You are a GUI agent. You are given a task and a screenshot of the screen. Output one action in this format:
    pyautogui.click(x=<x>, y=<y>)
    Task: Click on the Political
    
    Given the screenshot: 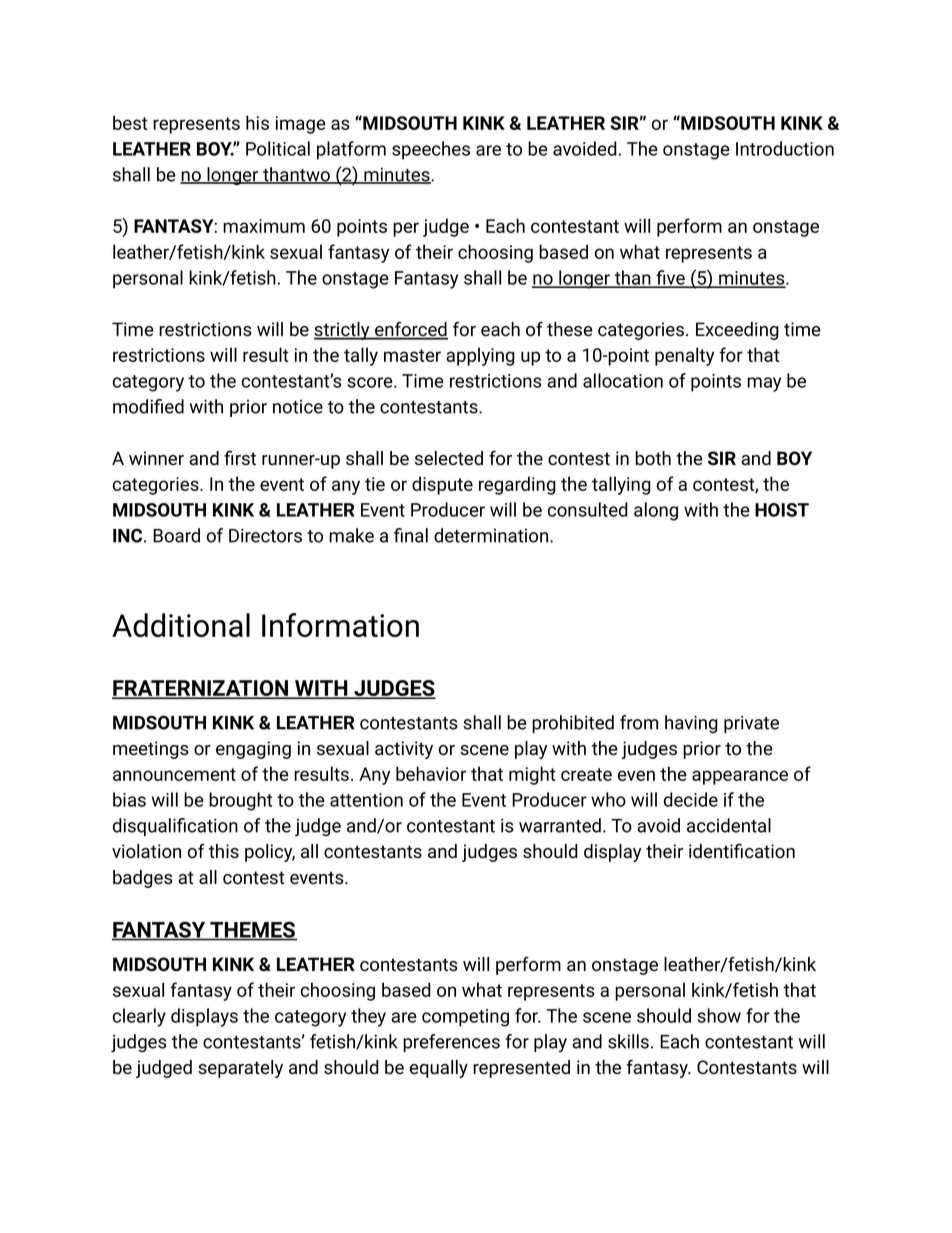 What is the action you would take?
    pyautogui.click(x=278, y=148)
